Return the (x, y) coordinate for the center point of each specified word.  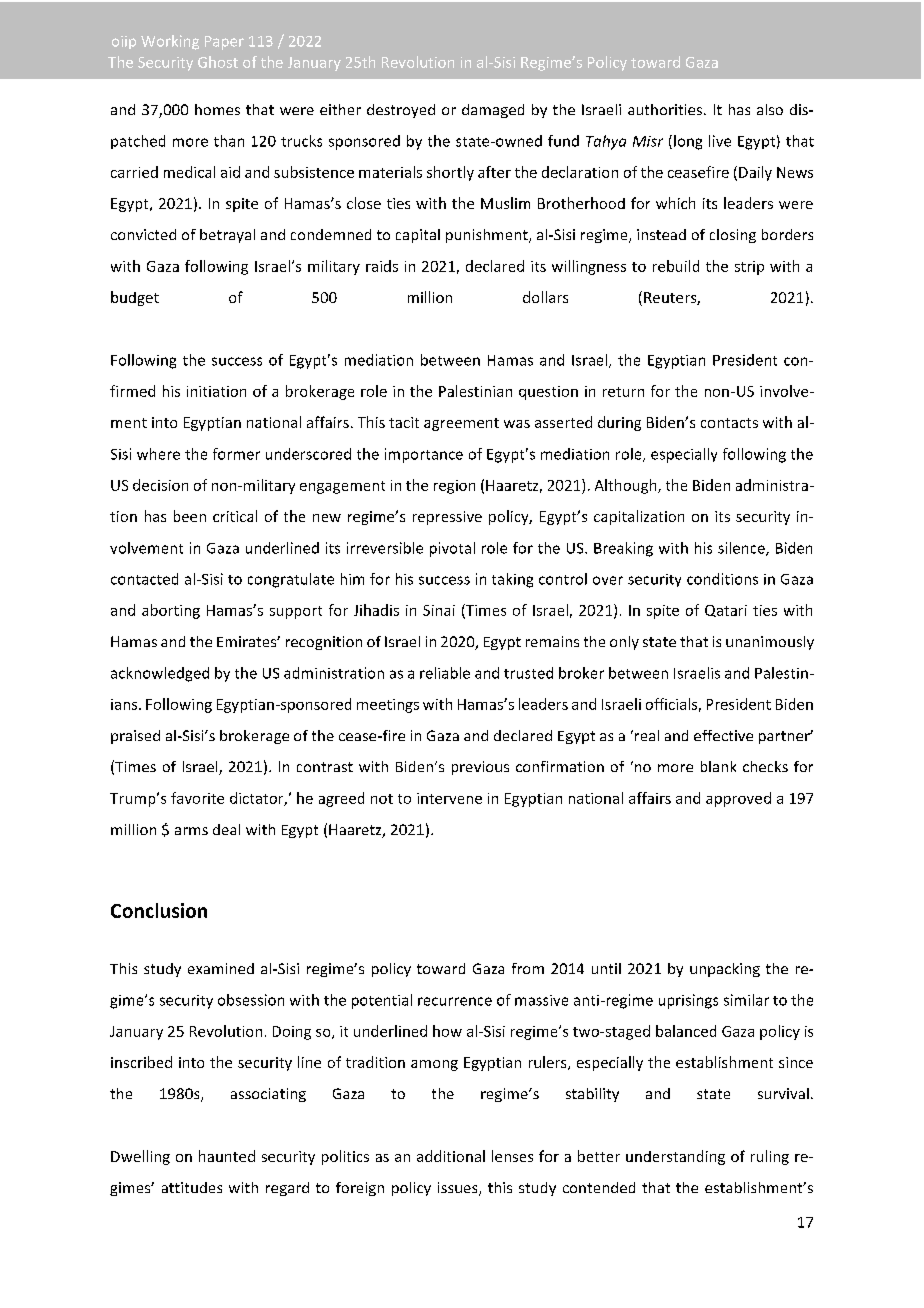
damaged (493, 111)
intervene (449, 798)
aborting (171, 611)
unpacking (725, 970)
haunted (227, 1156)
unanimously (770, 643)
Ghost (218, 62)
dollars (545, 297)
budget (135, 298)
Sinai (439, 610)
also (770, 109)
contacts (729, 423)
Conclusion (159, 910)
